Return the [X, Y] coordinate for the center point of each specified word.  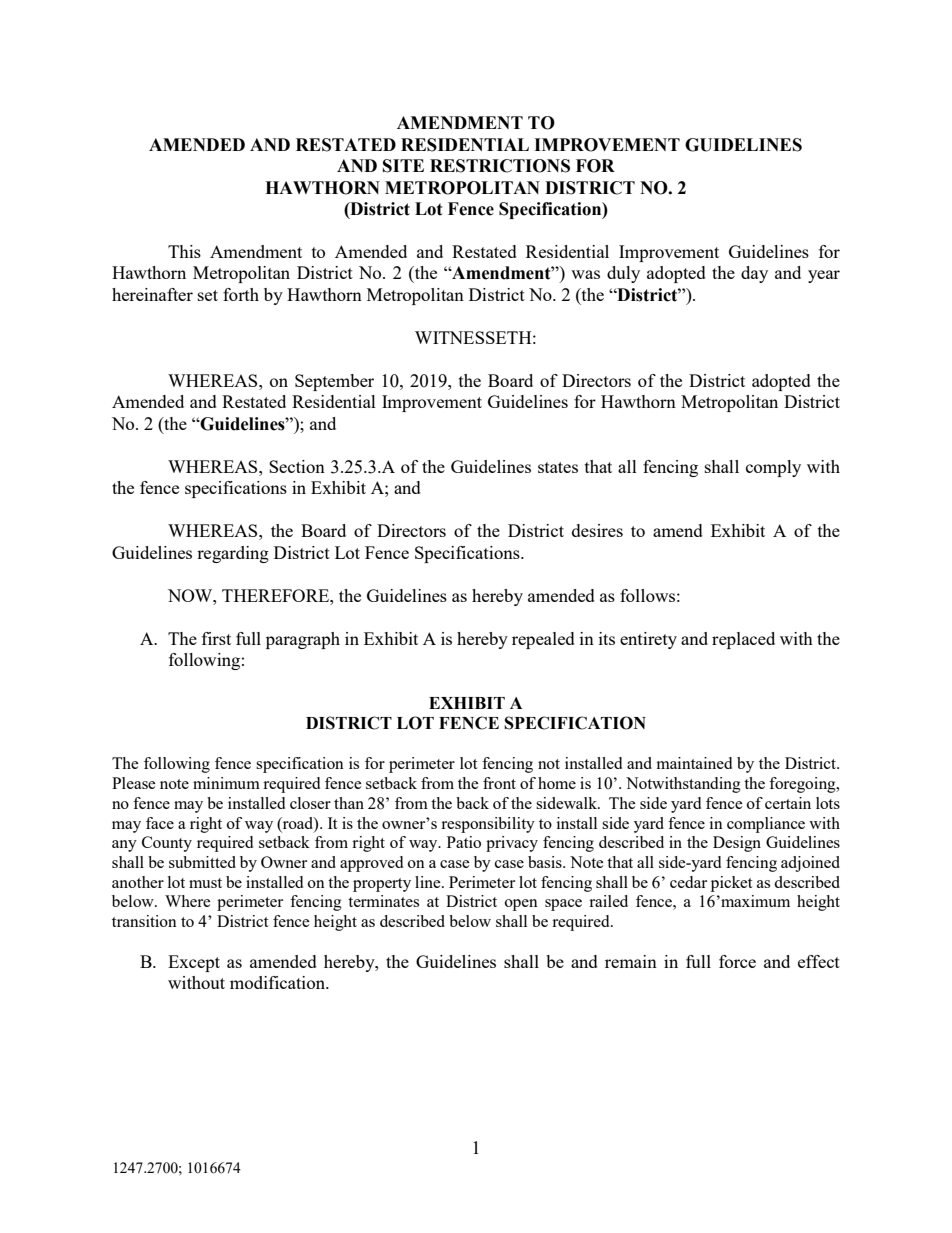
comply [773, 468]
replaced [743, 640]
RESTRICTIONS [500, 166]
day [754, 274]
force [737, 961]
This [184, 251]
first [216, 638]
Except [194, 963]
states [558, 467]
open [521, 905]
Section [297, 466]
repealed [543, 640]
